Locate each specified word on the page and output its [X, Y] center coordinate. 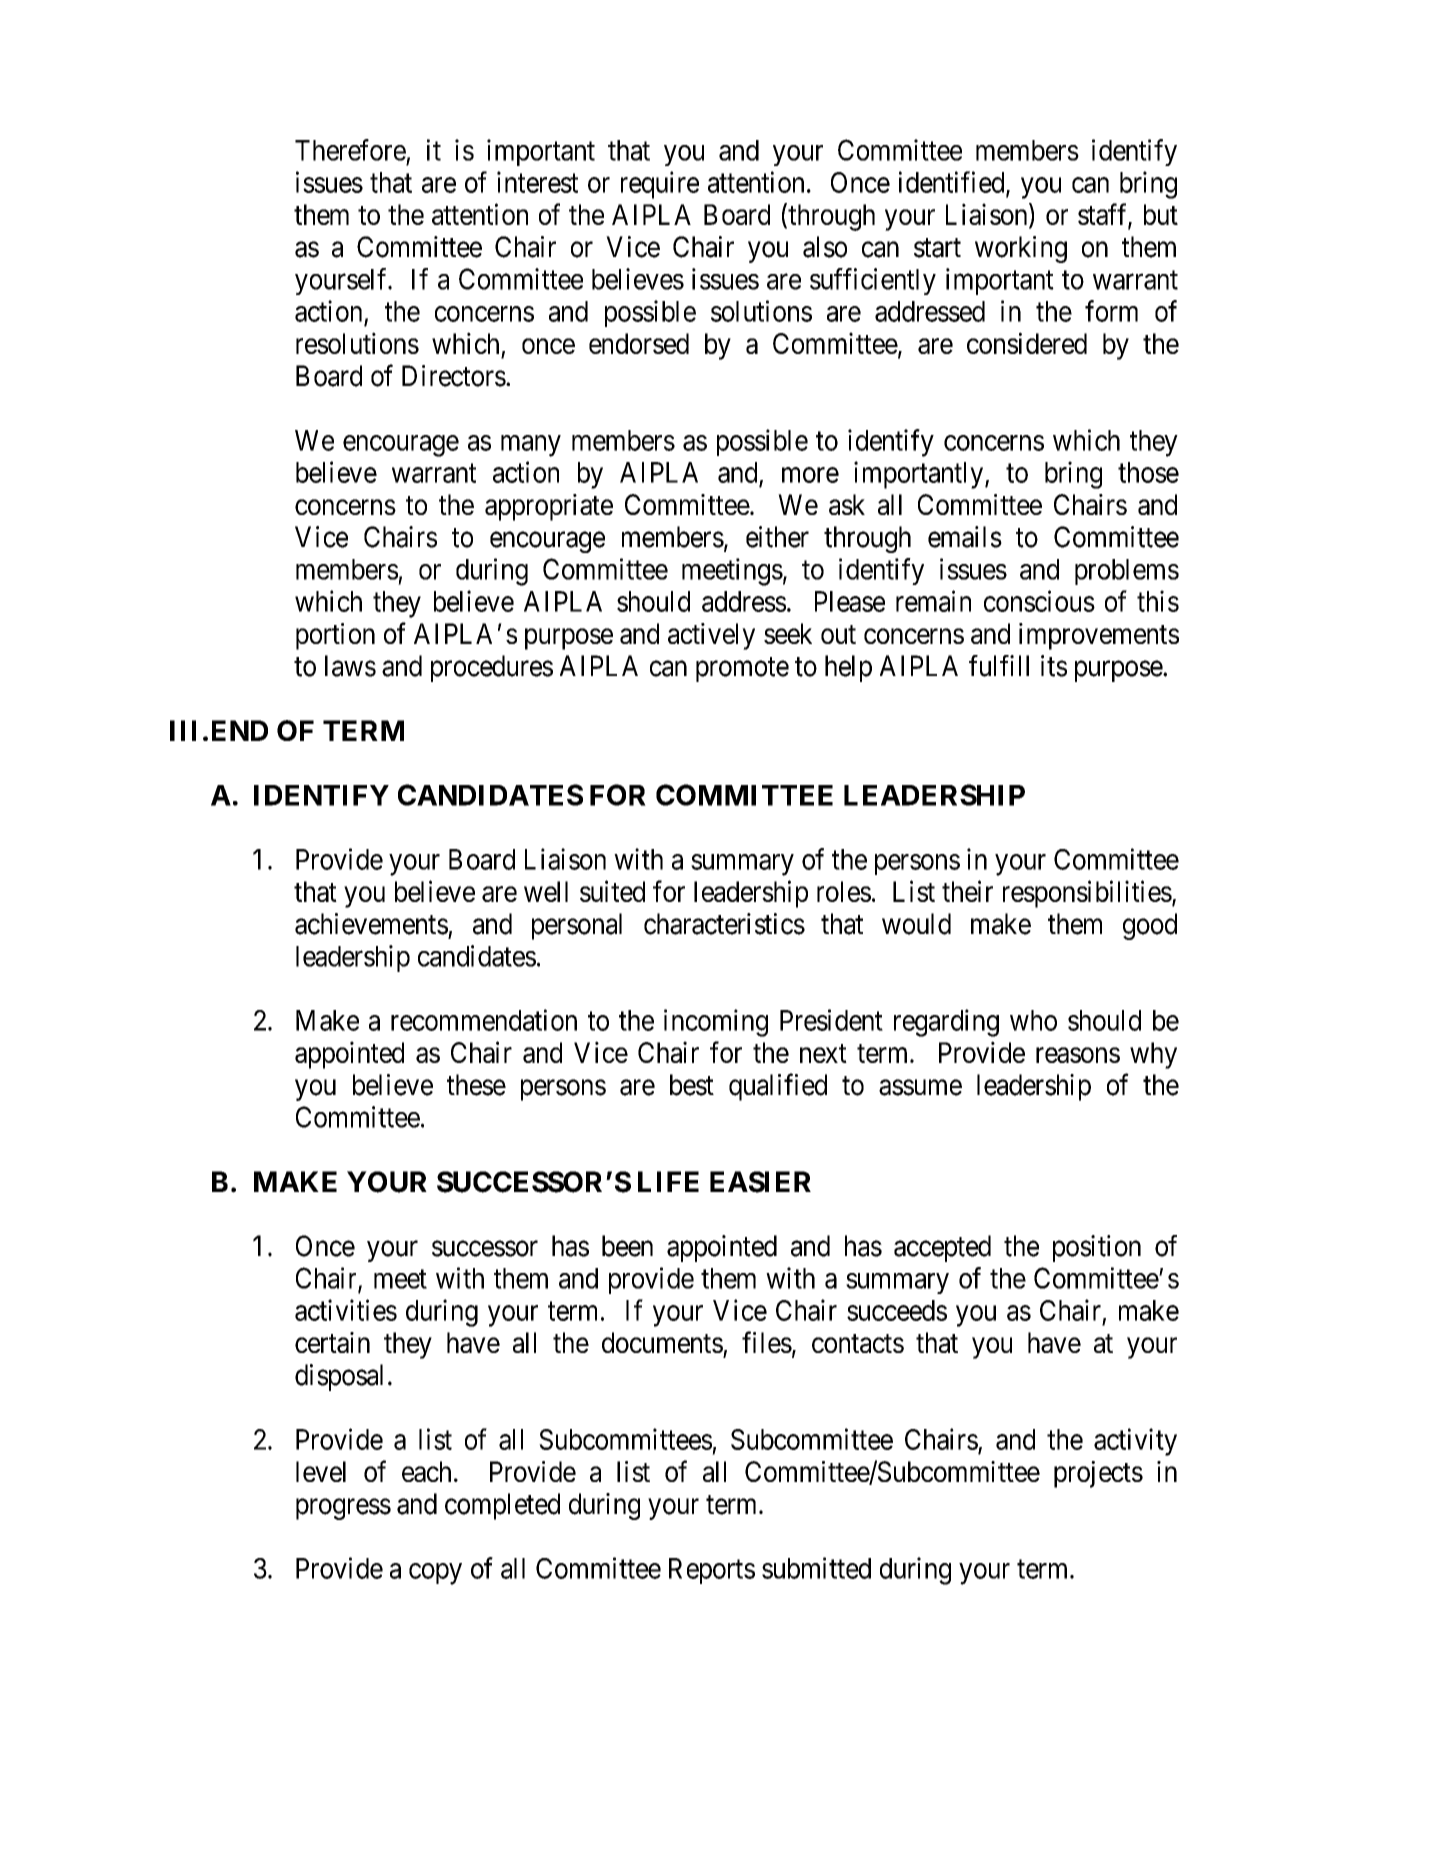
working [1021, 249]
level [321, 1471]
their [967, 891]
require [660, 185]
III [183, 730]
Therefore [350, 150]
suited [612, 891]
